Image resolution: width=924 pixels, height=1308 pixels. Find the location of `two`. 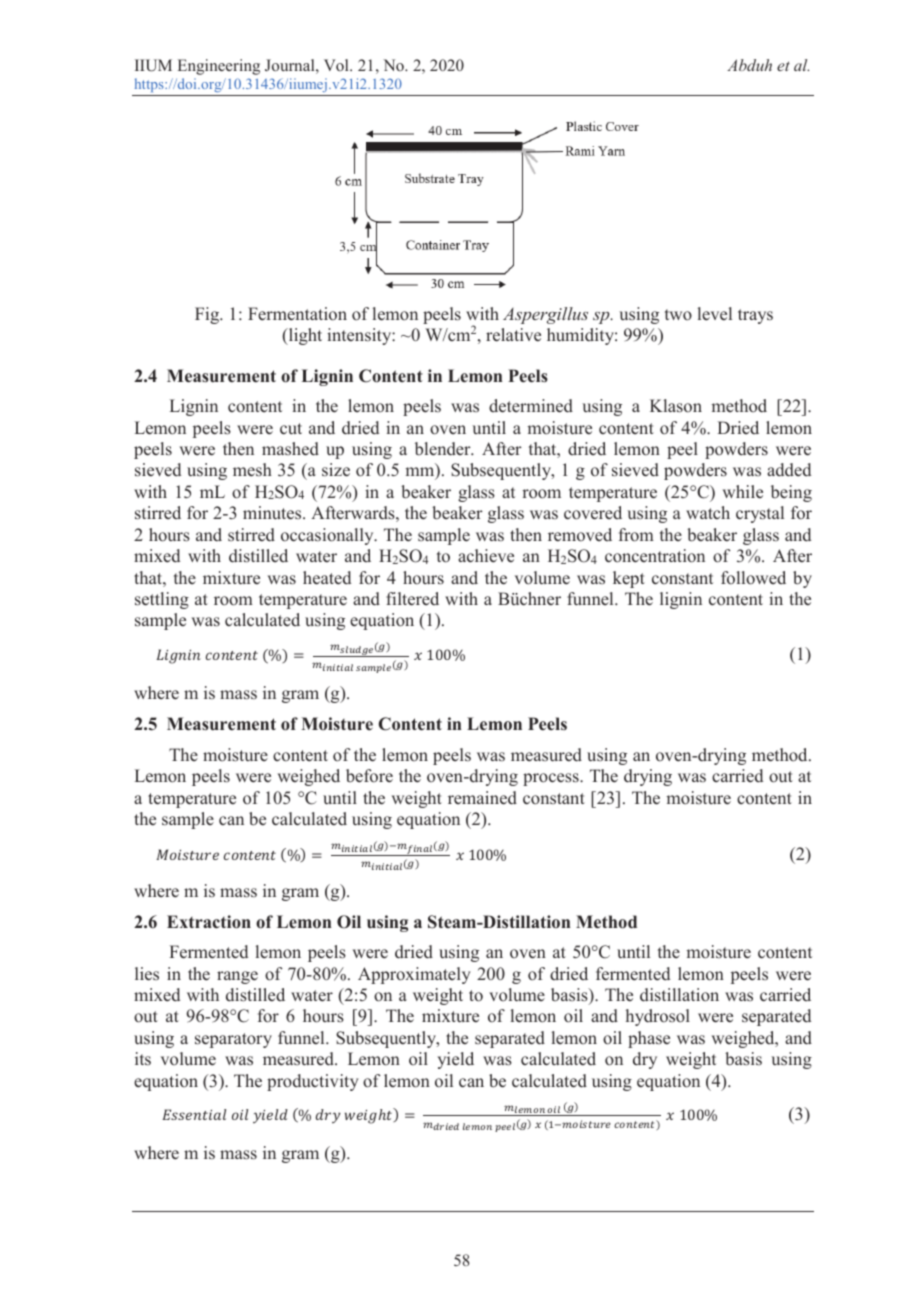

two is located at coordinates (678, 315).
